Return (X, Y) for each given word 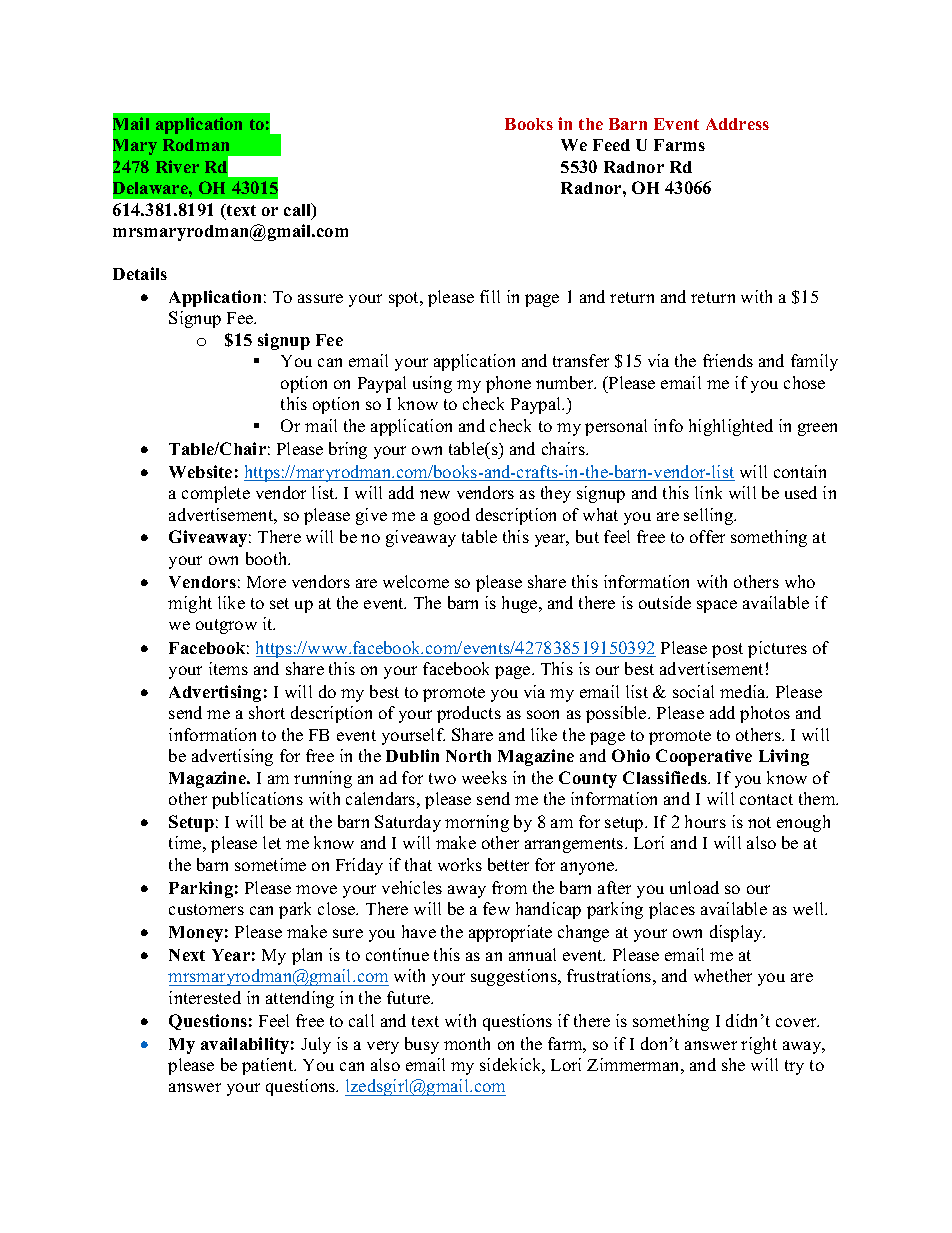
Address (737, 124)
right (759, 1045)
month (467, 1043)
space (717, 606)
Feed (611, 145)
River (177, 166)
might (190, 604)
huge (521, 604)
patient (269, 1066)
